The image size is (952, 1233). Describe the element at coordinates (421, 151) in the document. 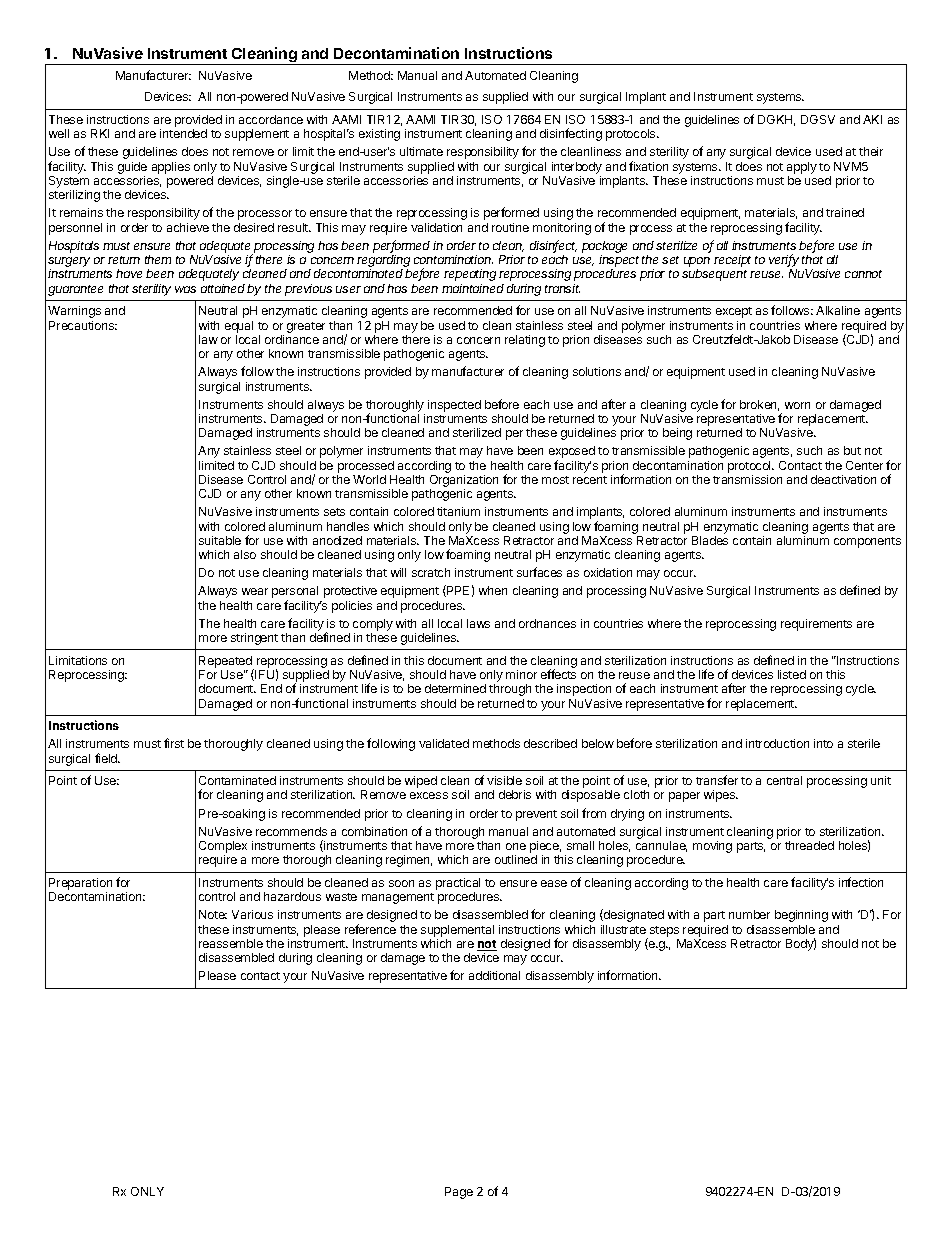

I see `ultimate` at that location.
